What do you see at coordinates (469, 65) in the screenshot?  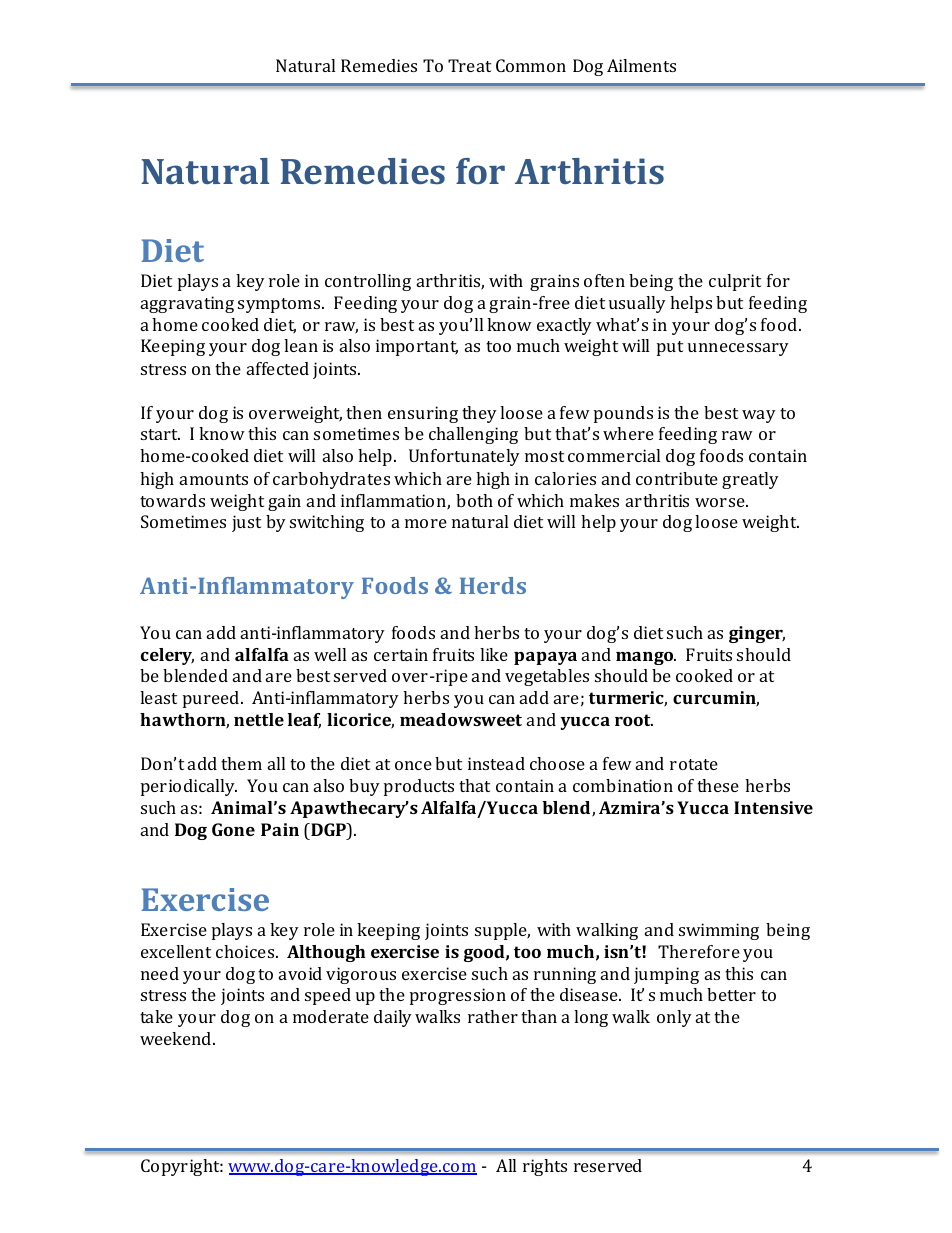 I see `Treat` at bounding box center [469, 65].
